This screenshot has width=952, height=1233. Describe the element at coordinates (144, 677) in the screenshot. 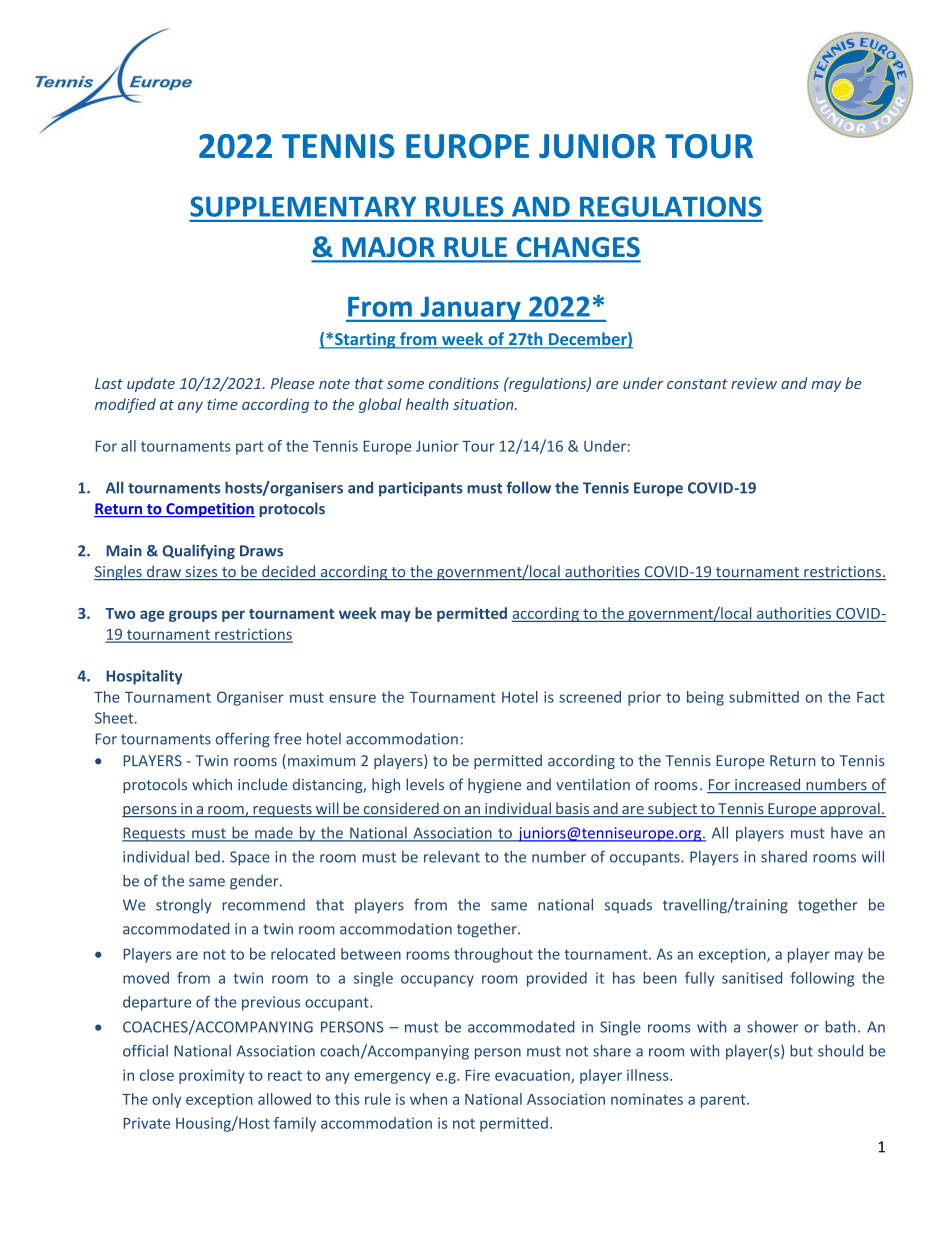

I see `Hospitality` at that location.
